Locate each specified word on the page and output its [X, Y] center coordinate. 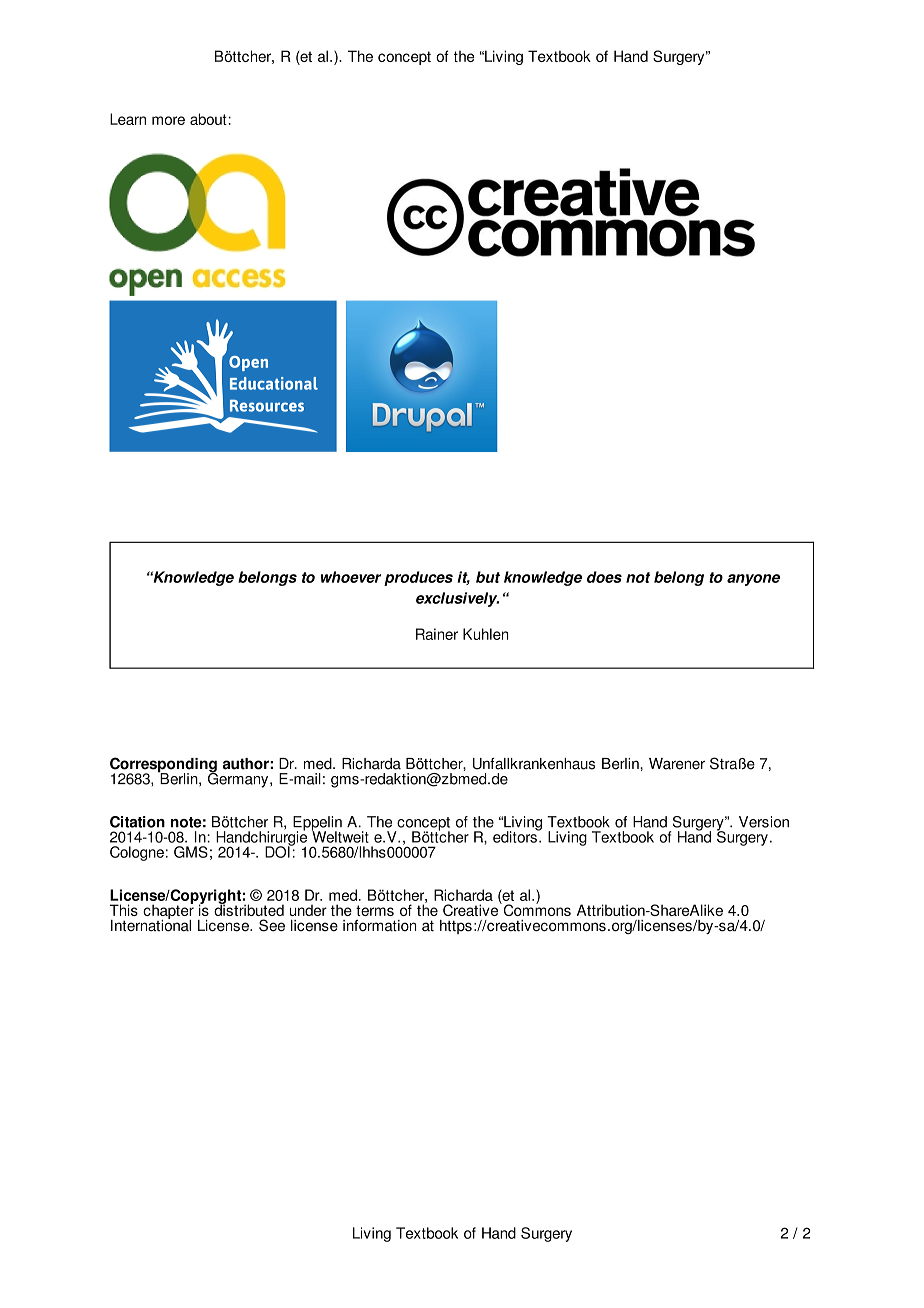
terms [375, 910]
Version [764, 822]
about [209, 119]
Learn [128, 119]
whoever [351, 577]
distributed [249, 909]
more [168, 120]
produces [418, 578]
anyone [753, 580]
